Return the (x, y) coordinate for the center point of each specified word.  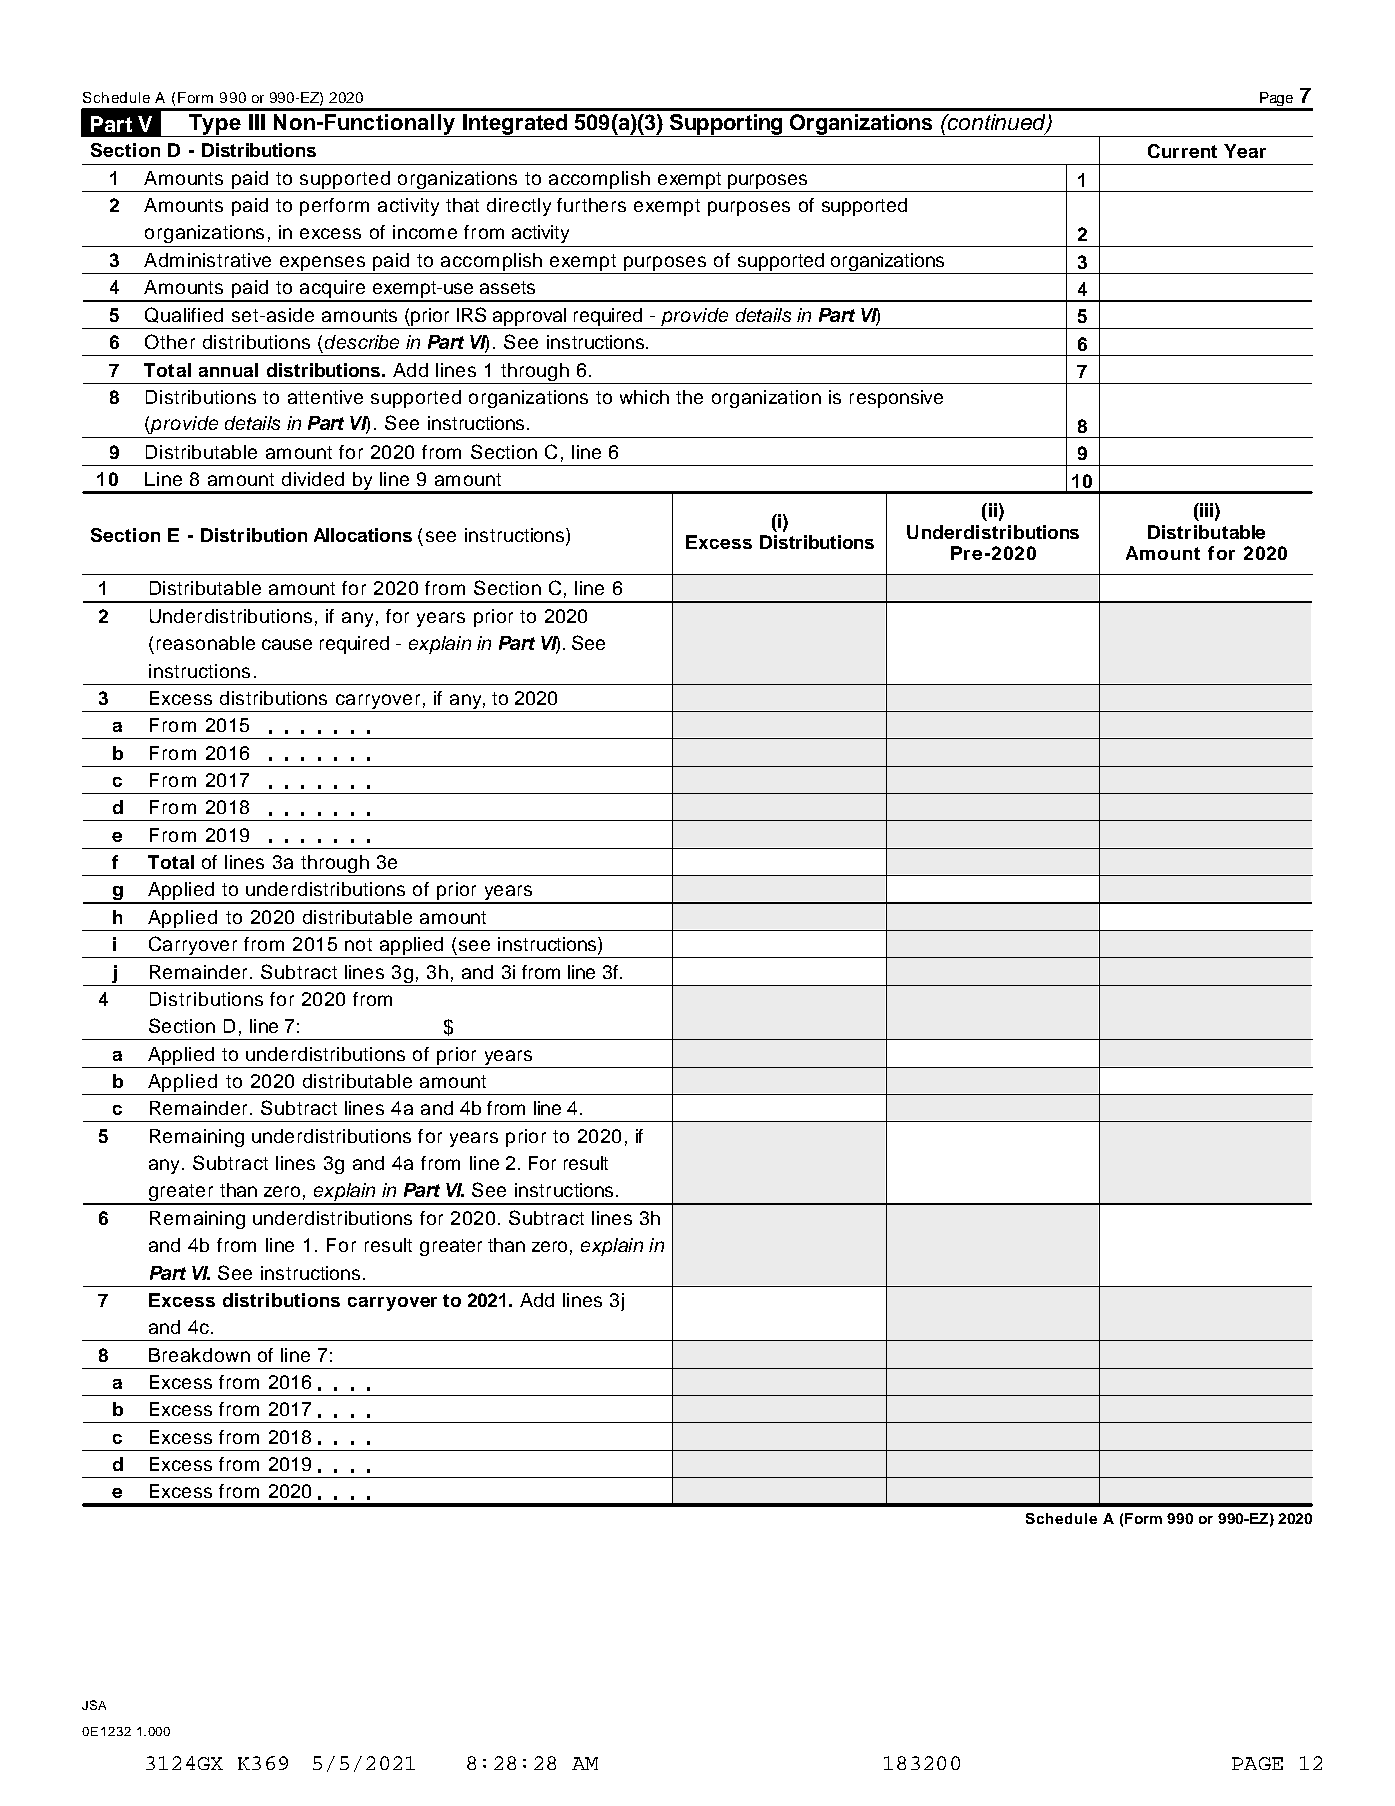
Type (215, 125)
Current (1182, 151)
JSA (94, 1705)
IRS (471, 314)
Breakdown (199, 1355)
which (644, 397)
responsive (896, 399)
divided (313, 479)
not (358, 944)
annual (228, 370)
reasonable (206, 643)
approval (529, 317)
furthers (591, 205)
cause (287, 644)
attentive (325, 397)
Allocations (363, 535)
